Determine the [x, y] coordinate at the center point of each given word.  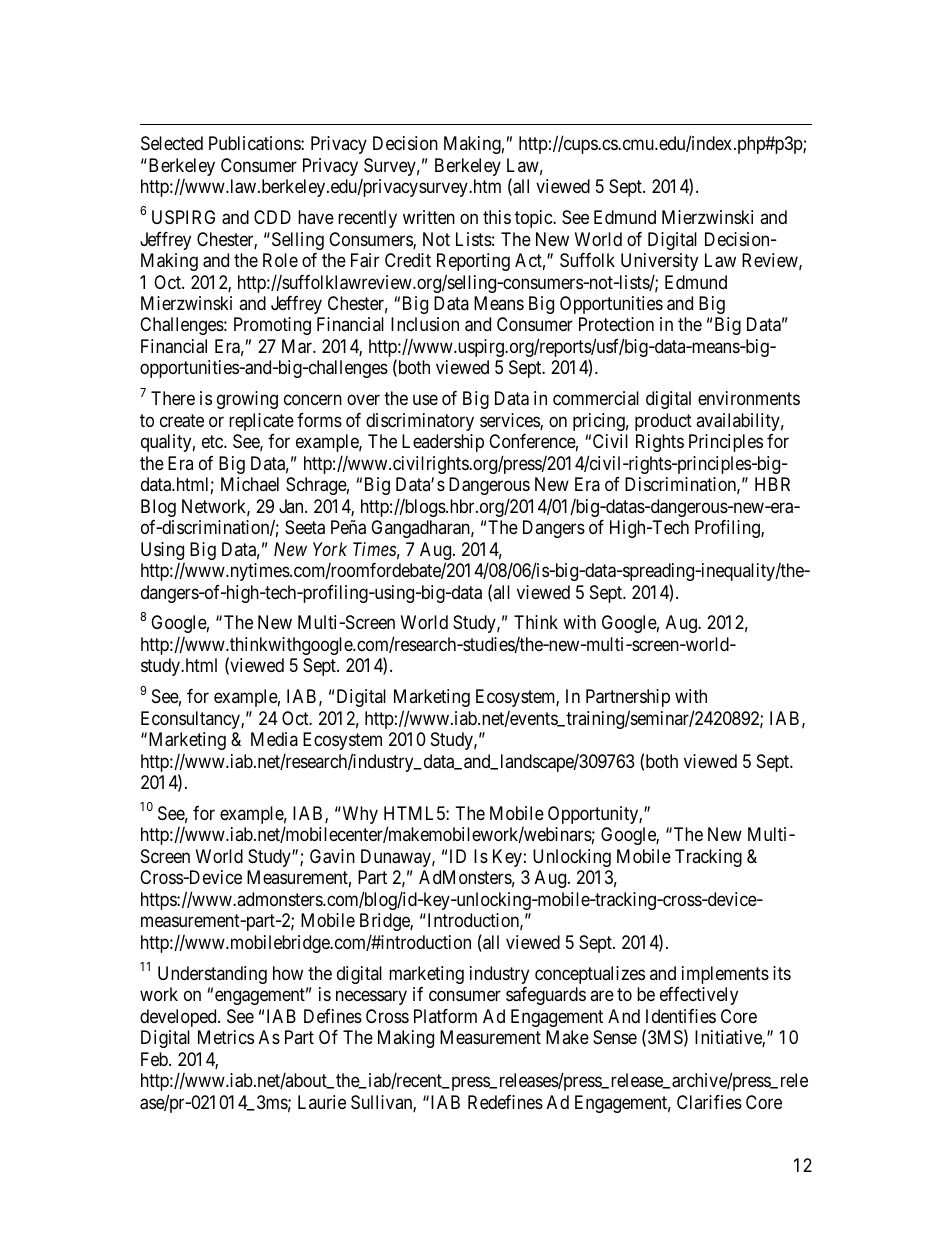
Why [359, 815]
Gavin [332, 856]
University [659, 262]
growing [247, 400]
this [497, 217]
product [663, 422]
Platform [445, 1016]
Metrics [226, 1037]
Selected [172, 143]
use [425, 400]
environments [749, 398]
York [330, 549]
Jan [292, 506]
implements [725, 975]
